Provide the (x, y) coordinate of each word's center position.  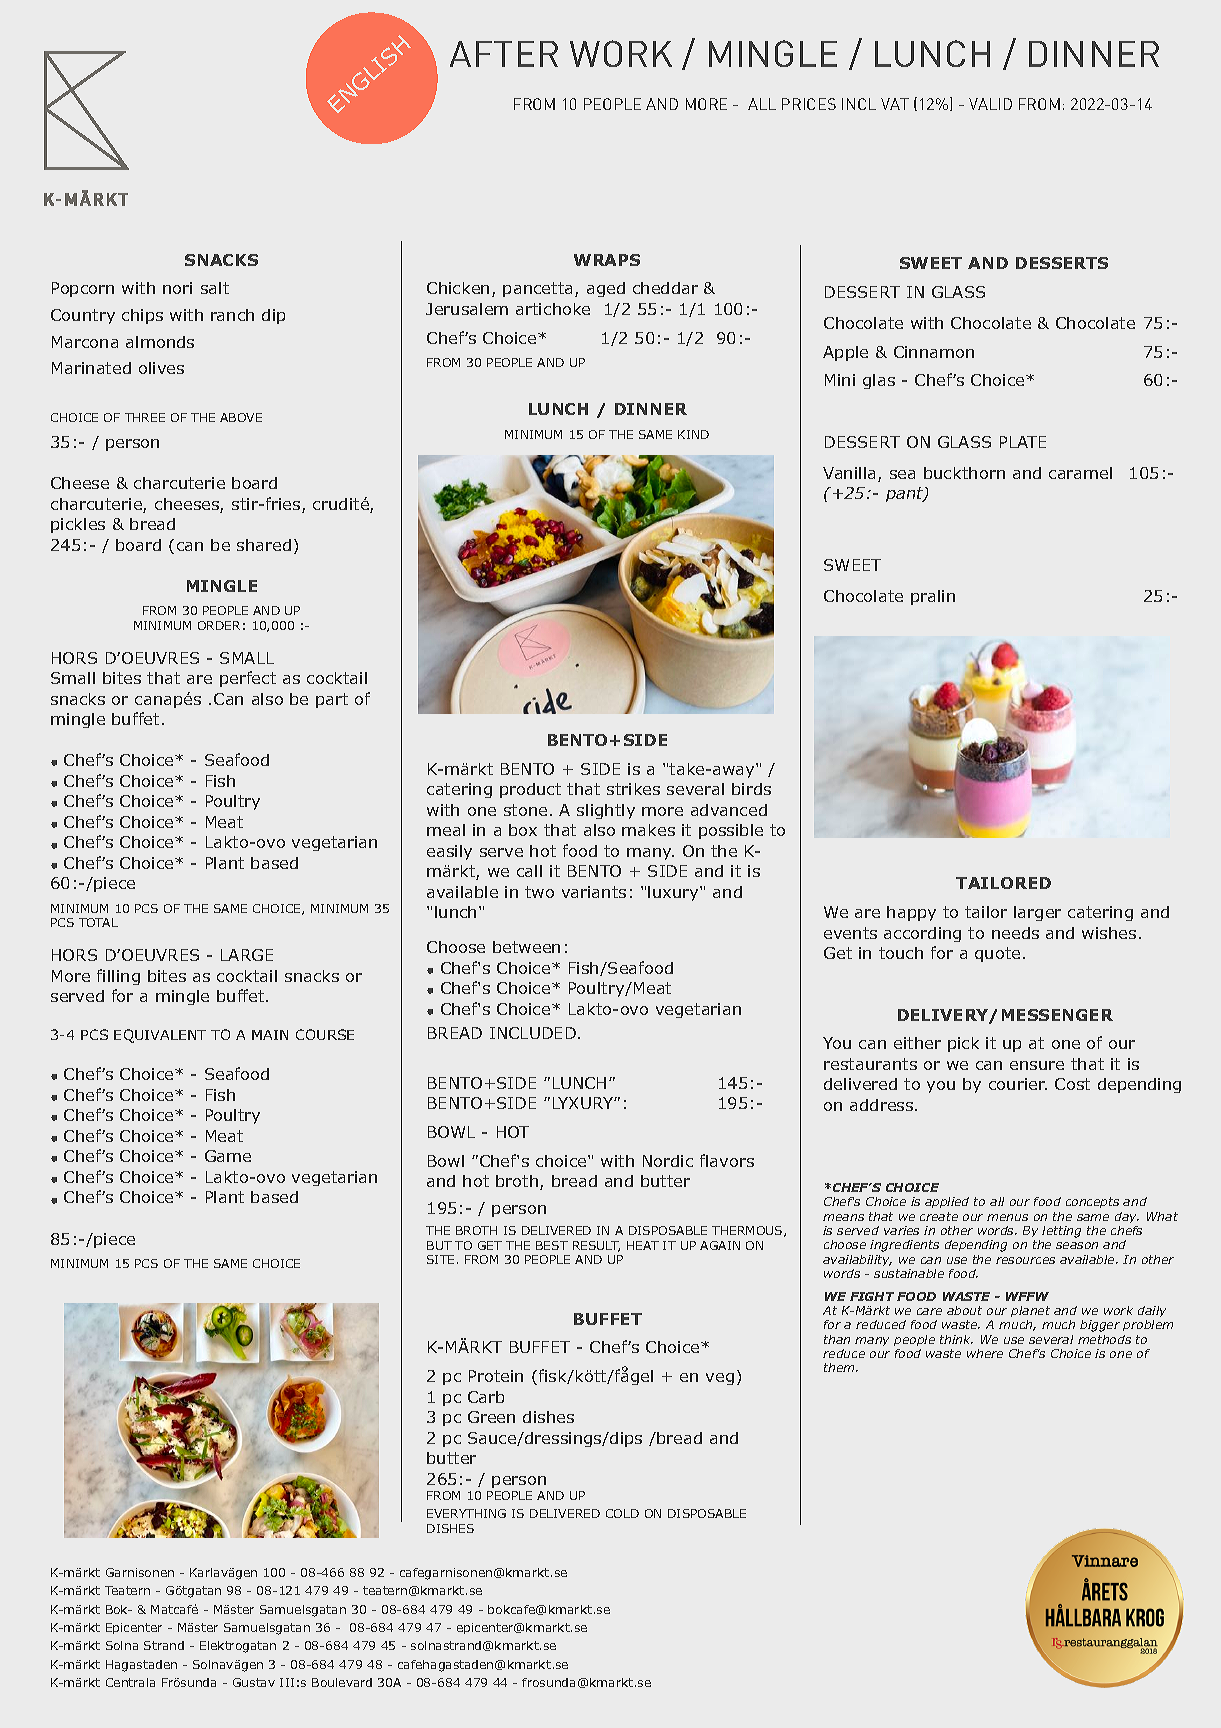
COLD (622, 1513)
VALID (990, 104)
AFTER (504, 54)
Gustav (254, 1682)
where (985, 1353)
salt (215, 288)
